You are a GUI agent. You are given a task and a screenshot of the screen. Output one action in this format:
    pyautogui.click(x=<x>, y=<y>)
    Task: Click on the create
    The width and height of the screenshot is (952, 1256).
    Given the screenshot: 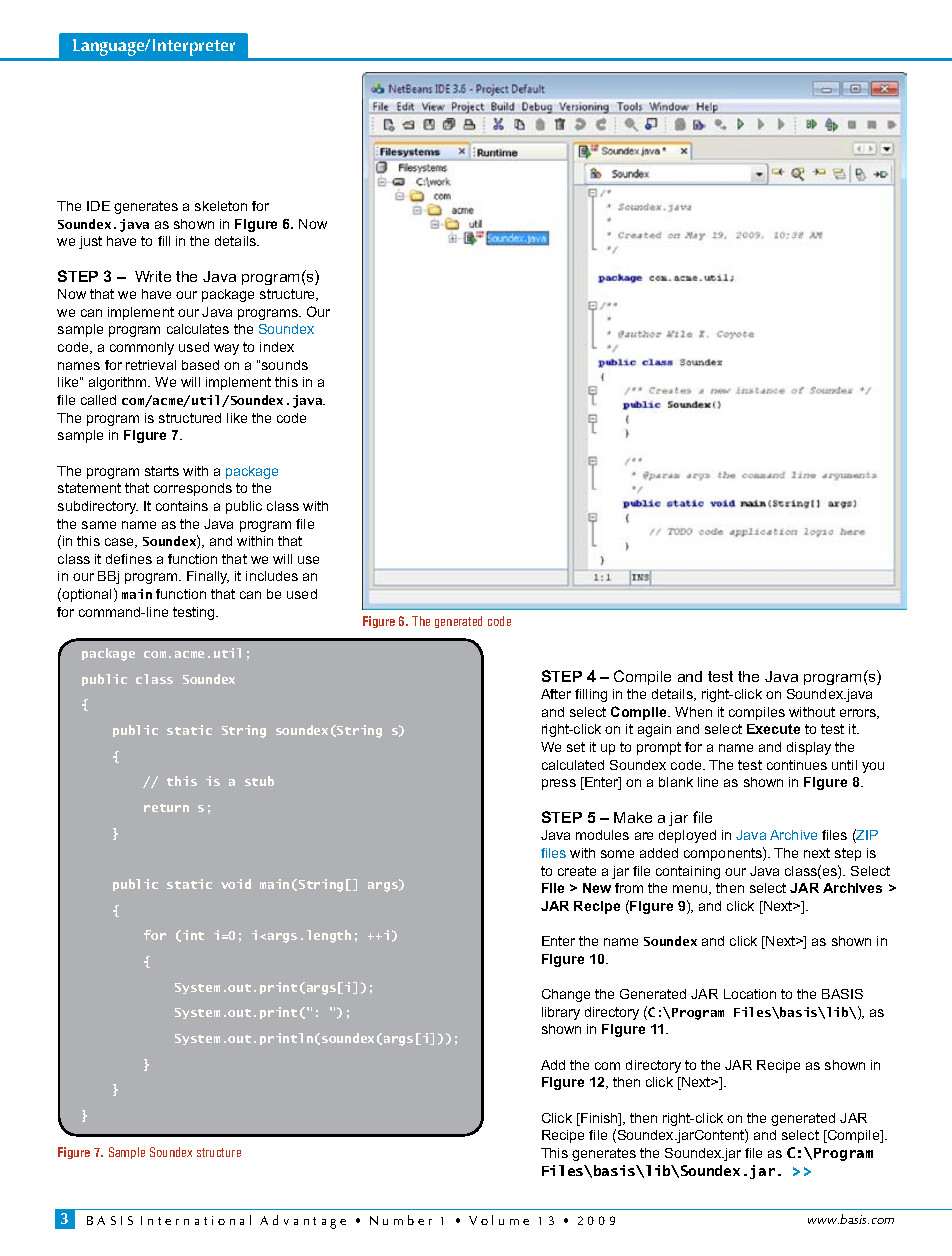 What is the action you would take?
    pyautogui.click(x=577, y=871)
